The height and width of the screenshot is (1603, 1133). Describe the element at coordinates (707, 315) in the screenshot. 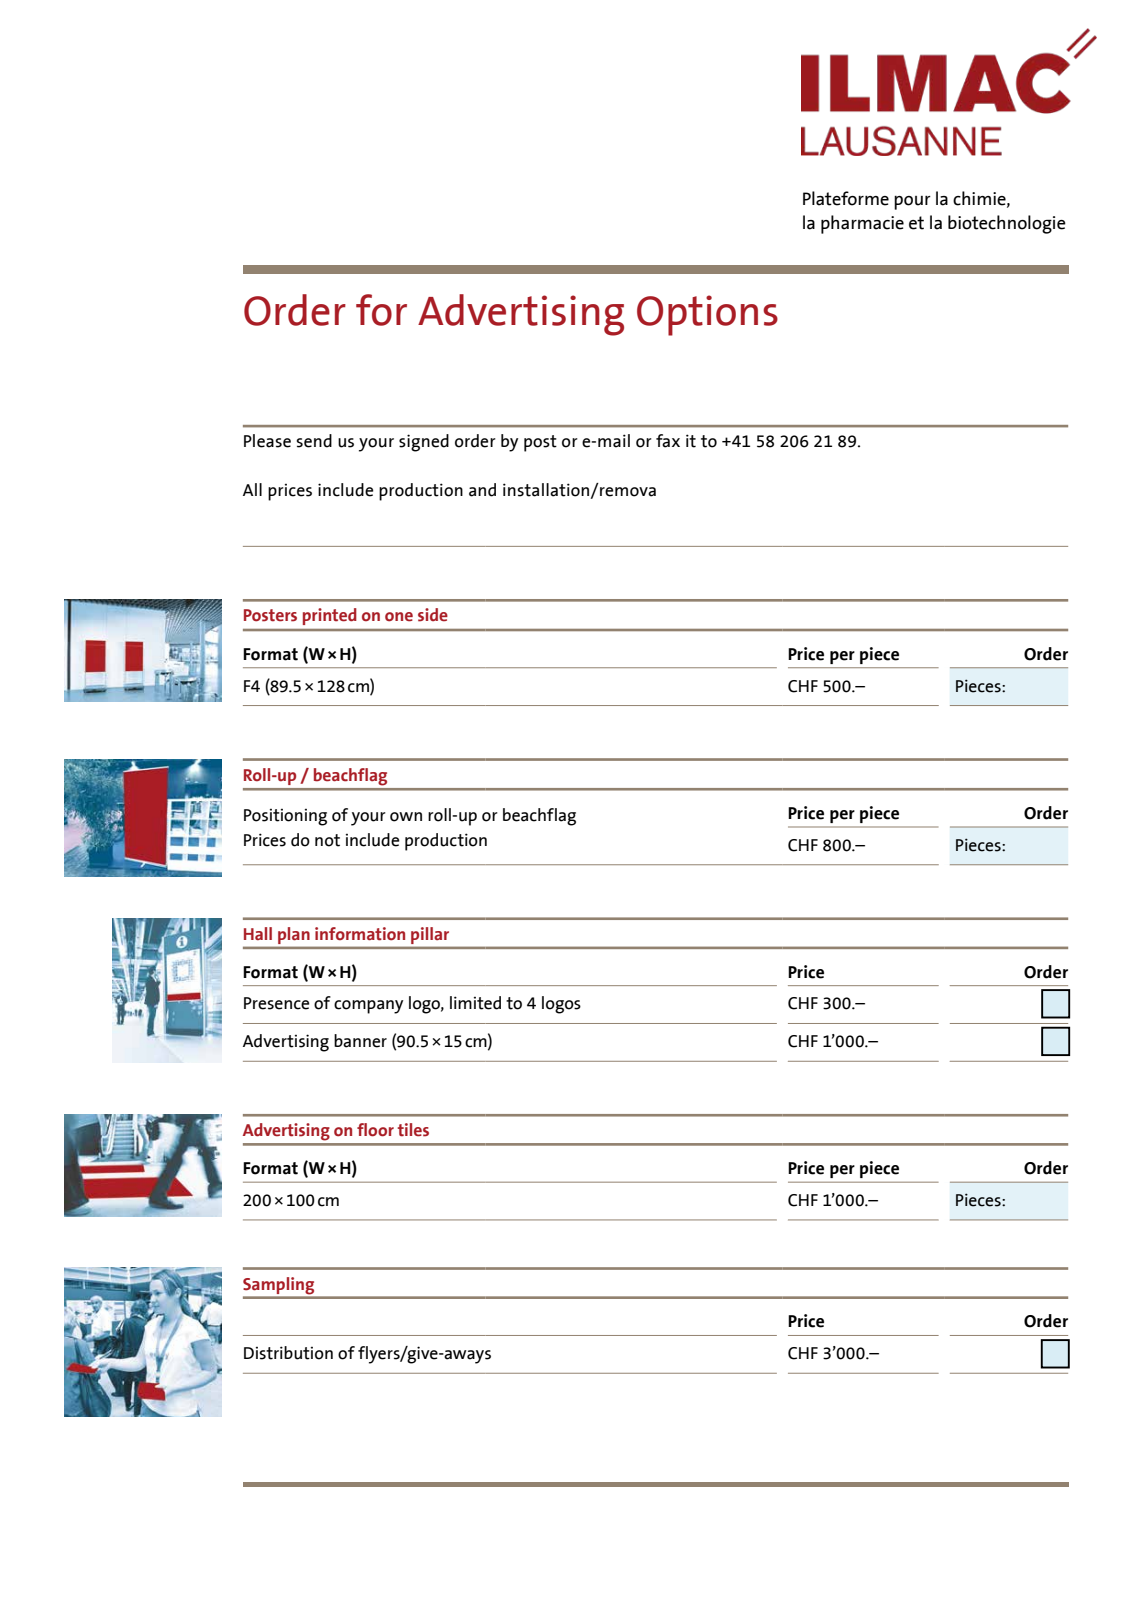

I see `Options` at that location.
